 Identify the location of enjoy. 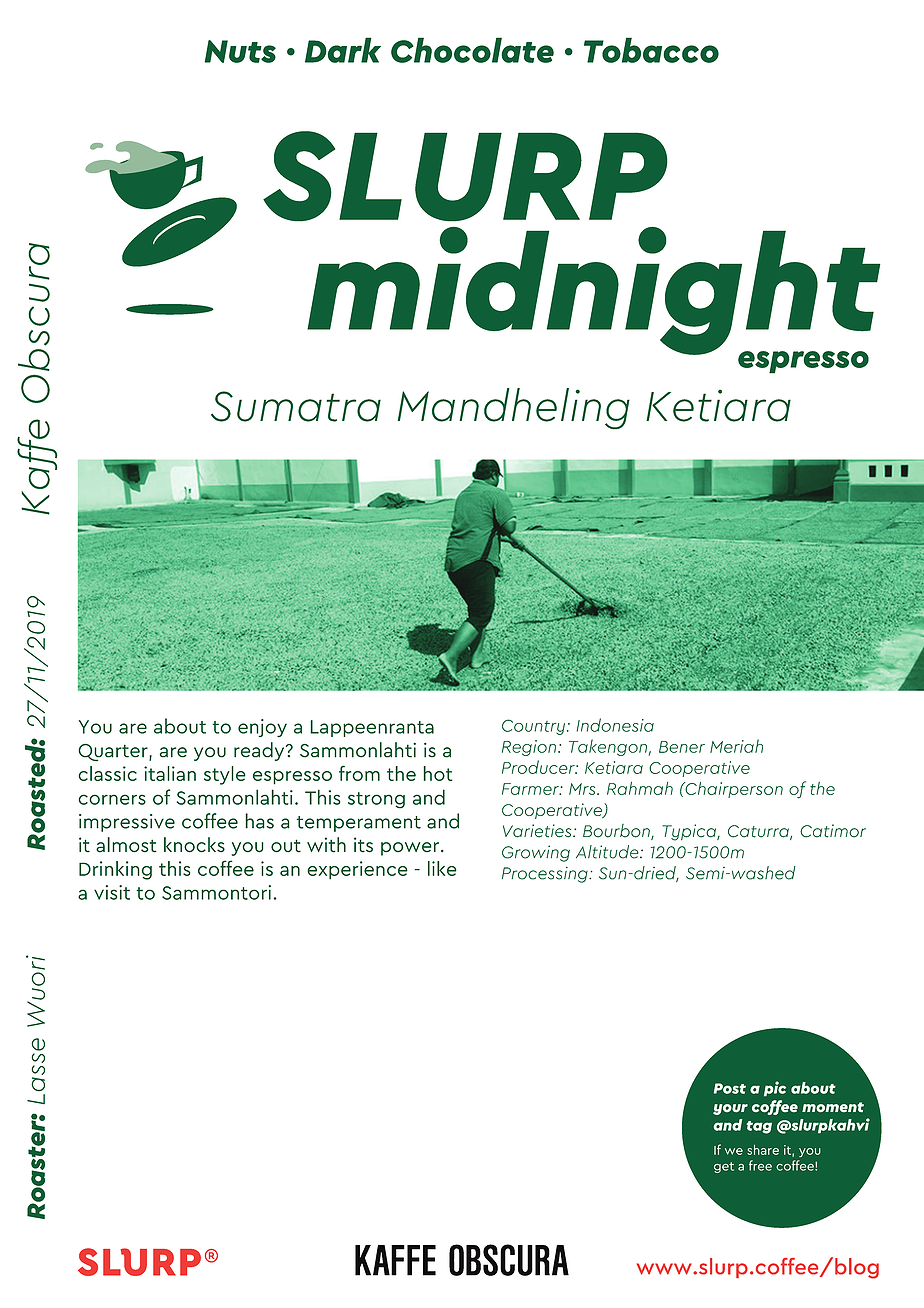
(262, 728).
